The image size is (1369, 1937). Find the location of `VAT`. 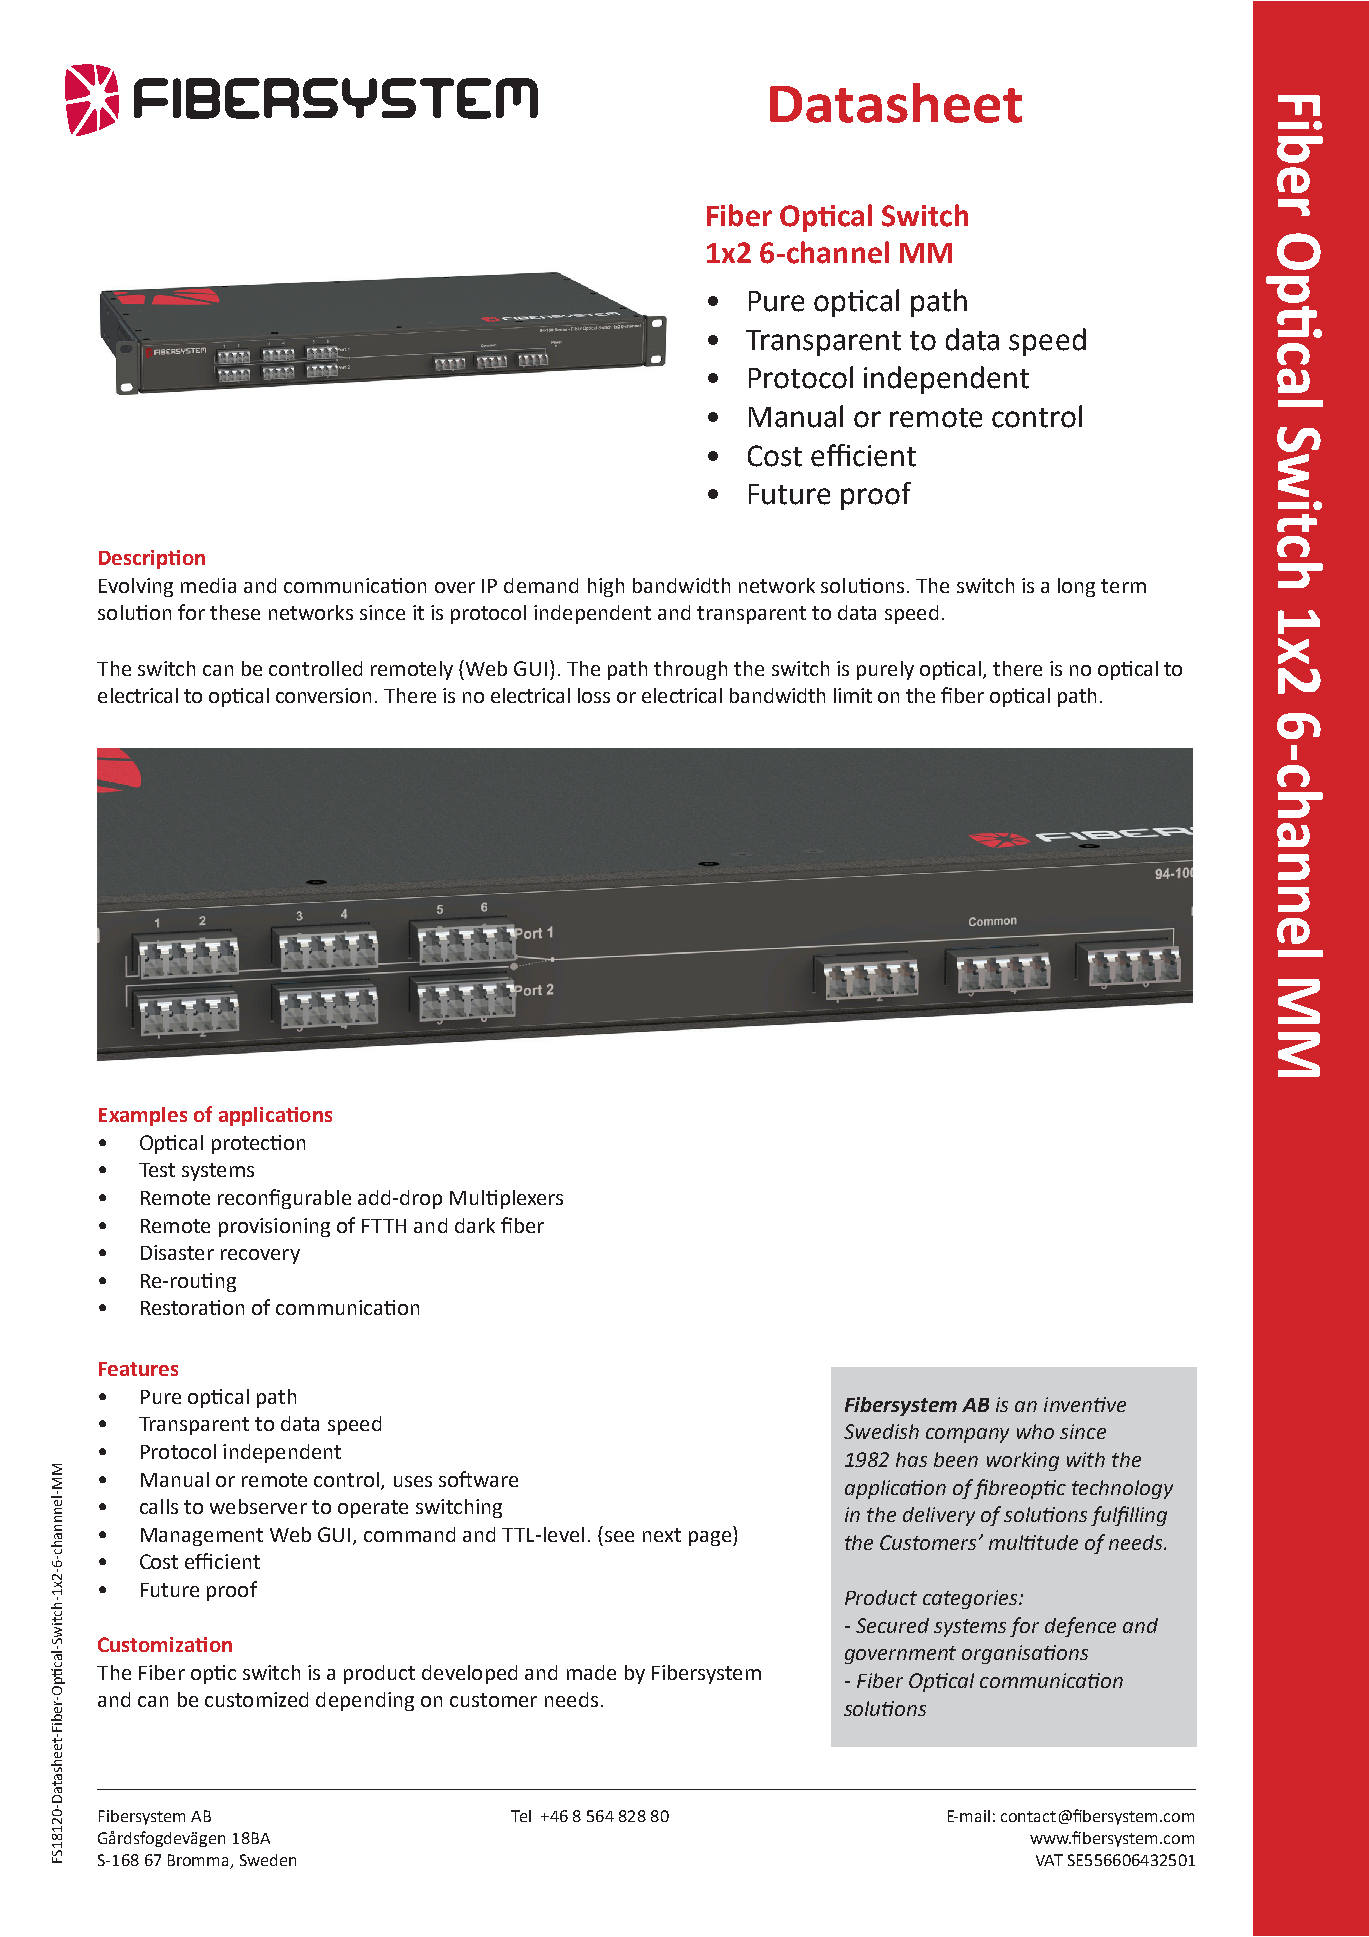

VAT is located at coordinates (1049, 1860).
